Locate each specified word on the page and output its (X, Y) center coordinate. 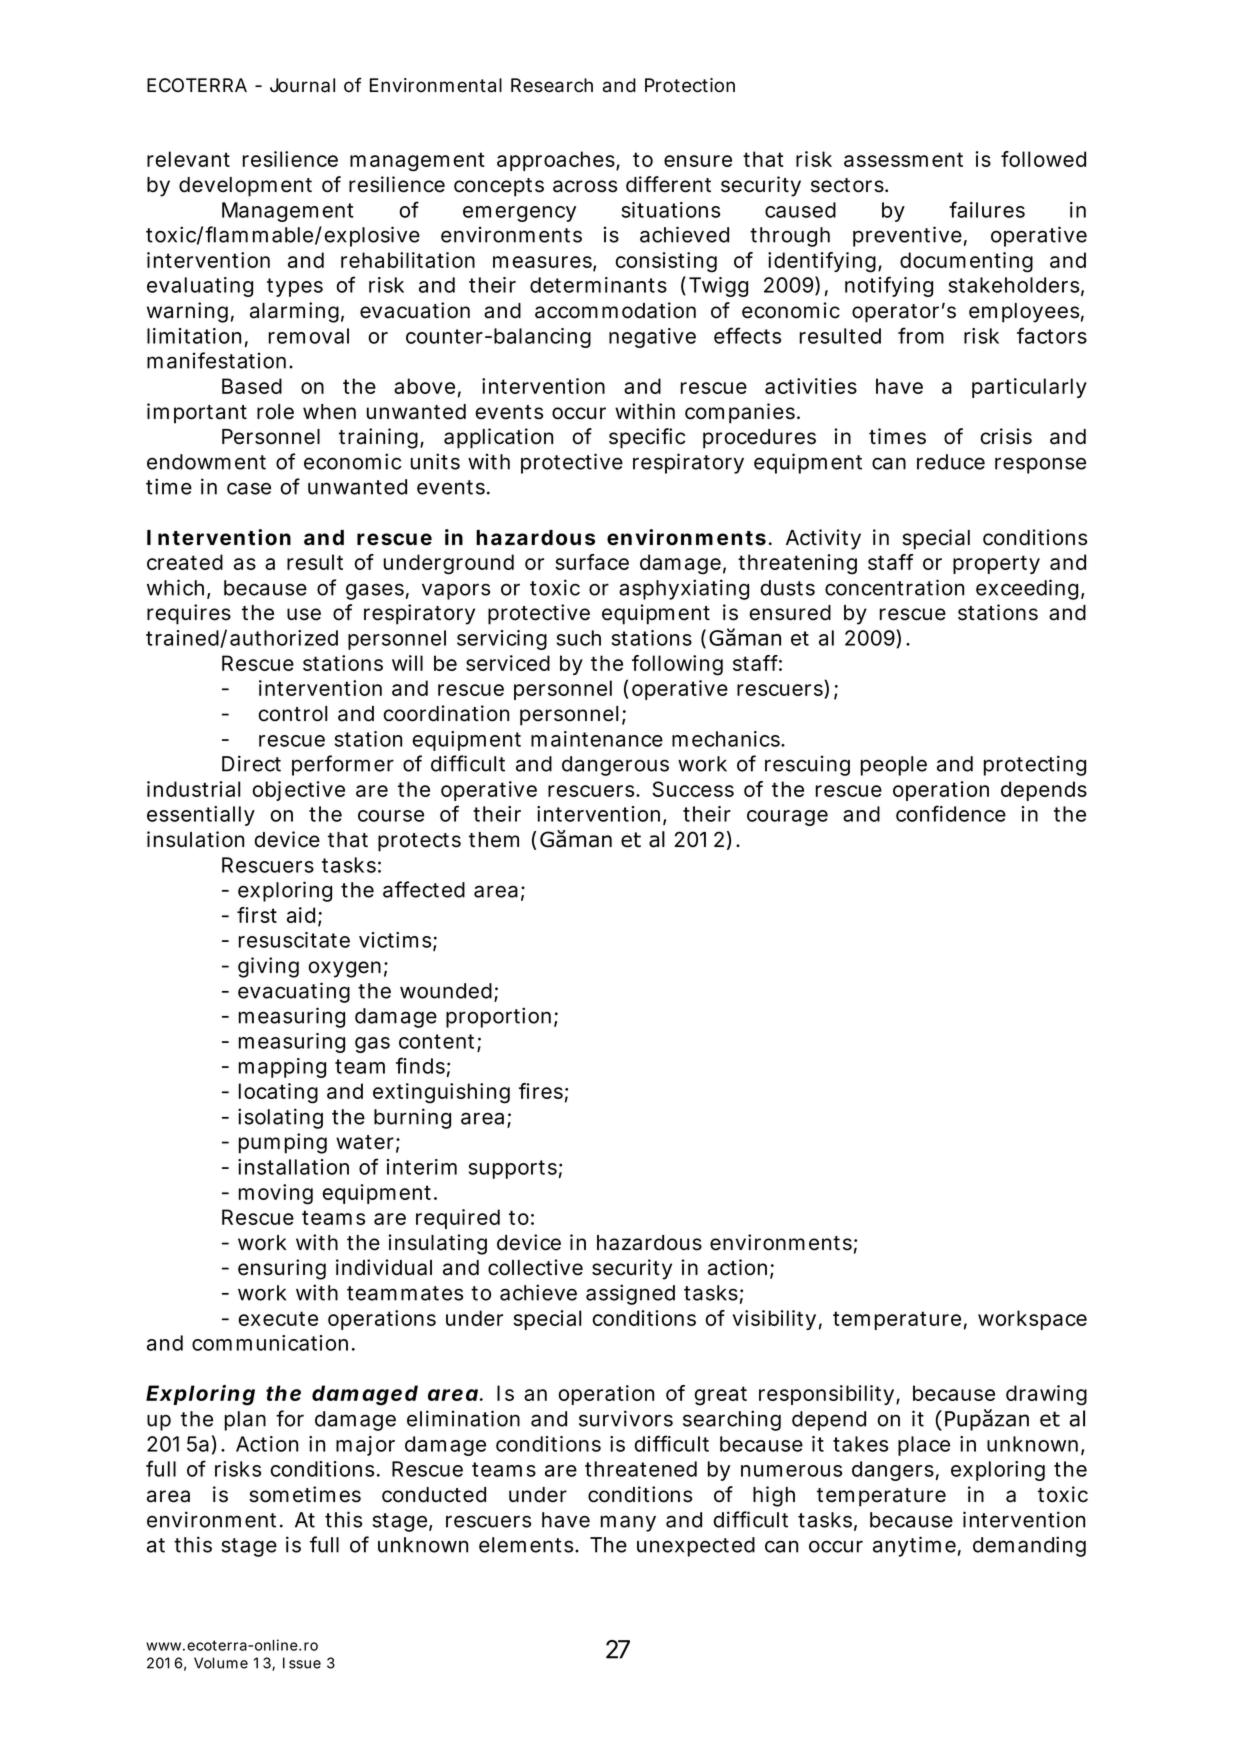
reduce (951, 462)
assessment (903, 159)
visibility (774, 1320)
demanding (1029, 1546)
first (257, 915)
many (628, 1523)
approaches (557, 161)
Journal (302, 85)
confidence (951, 813)
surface (592, 562)
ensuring (282, 1269)
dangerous (615, 766)
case (249, 488)
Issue (302, 1663)
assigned (630, 1294)
